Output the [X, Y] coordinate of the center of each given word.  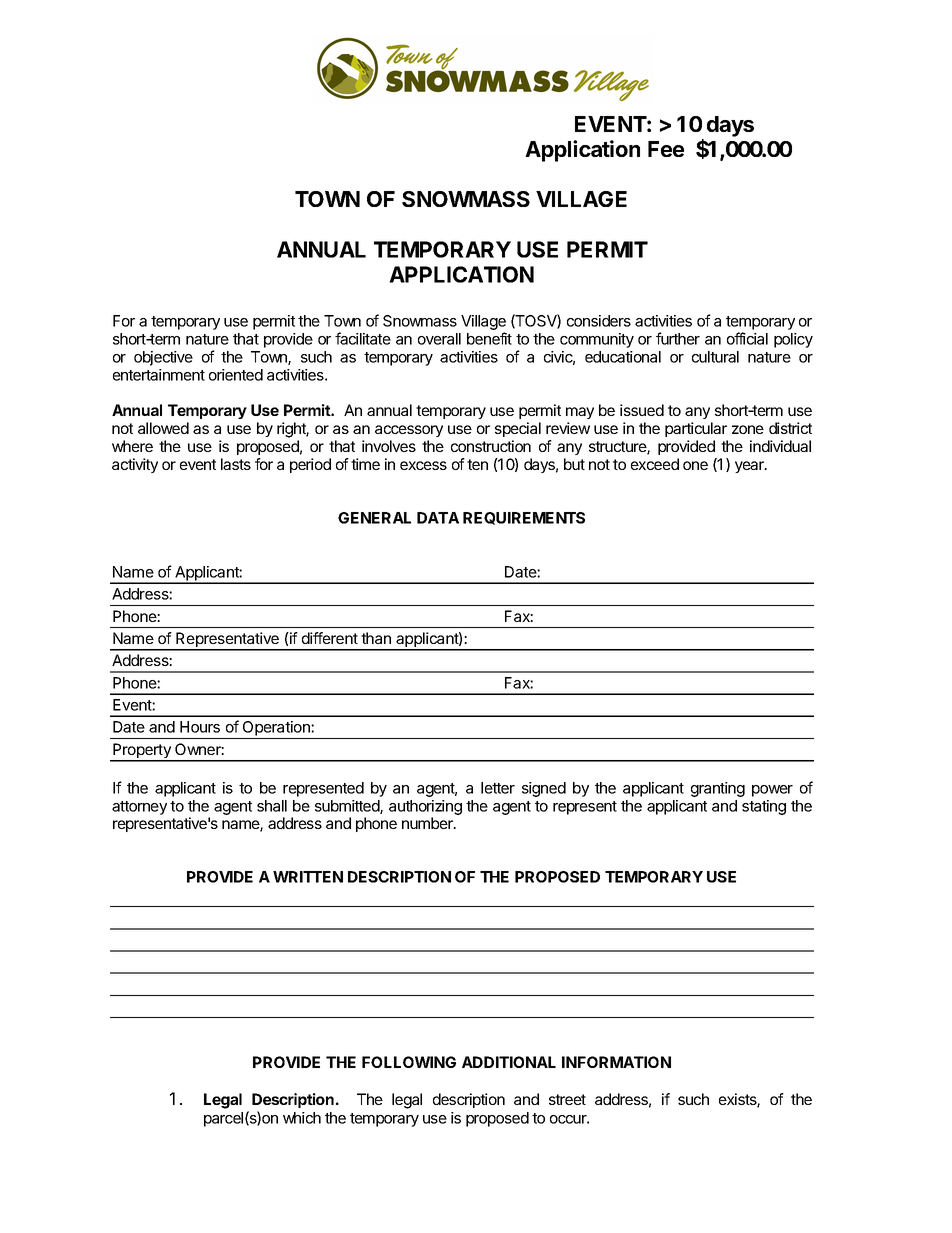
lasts [236, 464]
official [747, 338]
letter [498, 788]
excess [423, 465]
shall [272, 806]
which [302, 1118]
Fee [666, 149]
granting [718, 789]
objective [163, 358]
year [750, 467]
